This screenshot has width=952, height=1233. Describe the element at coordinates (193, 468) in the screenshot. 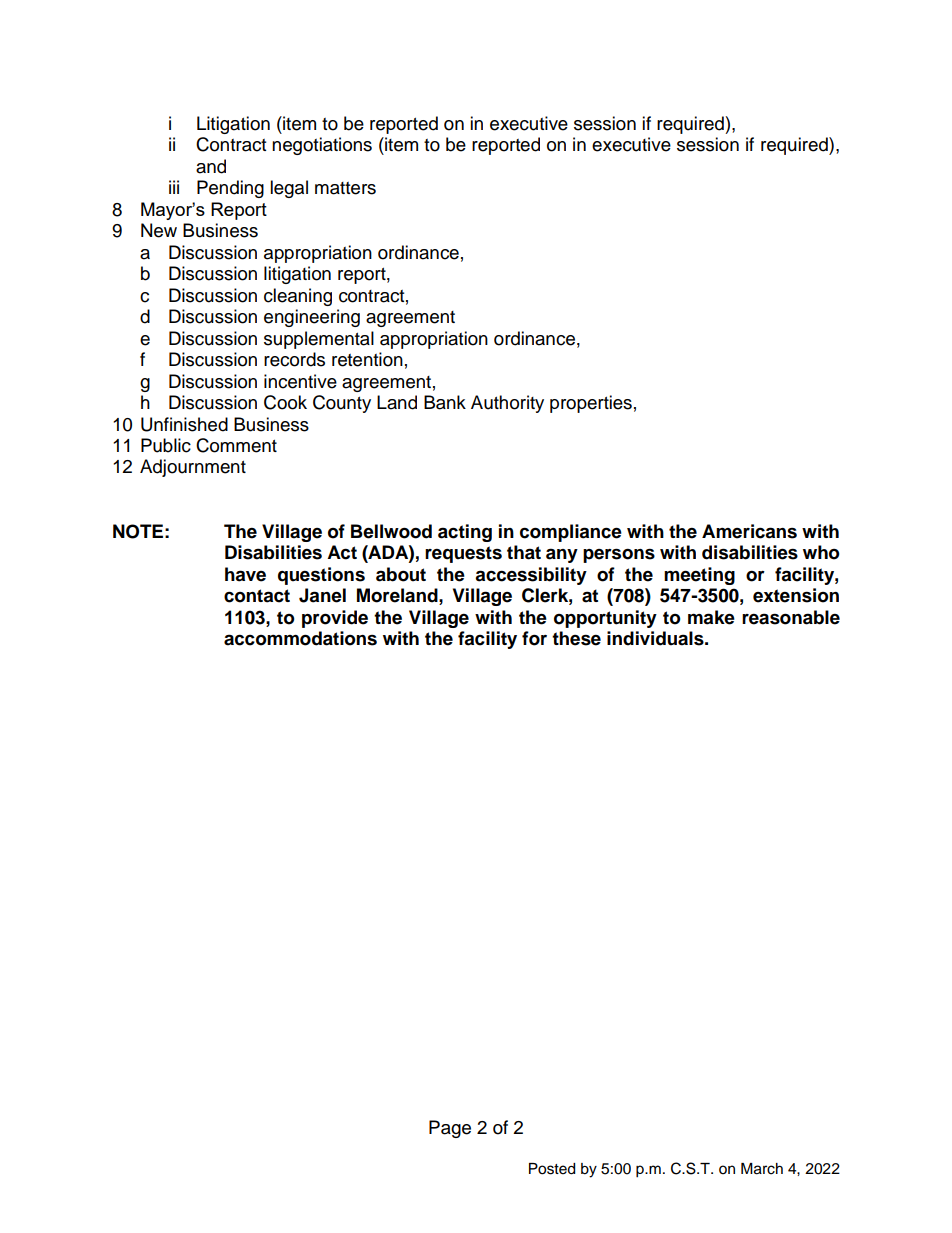

I see `Adjournment` at that location.
